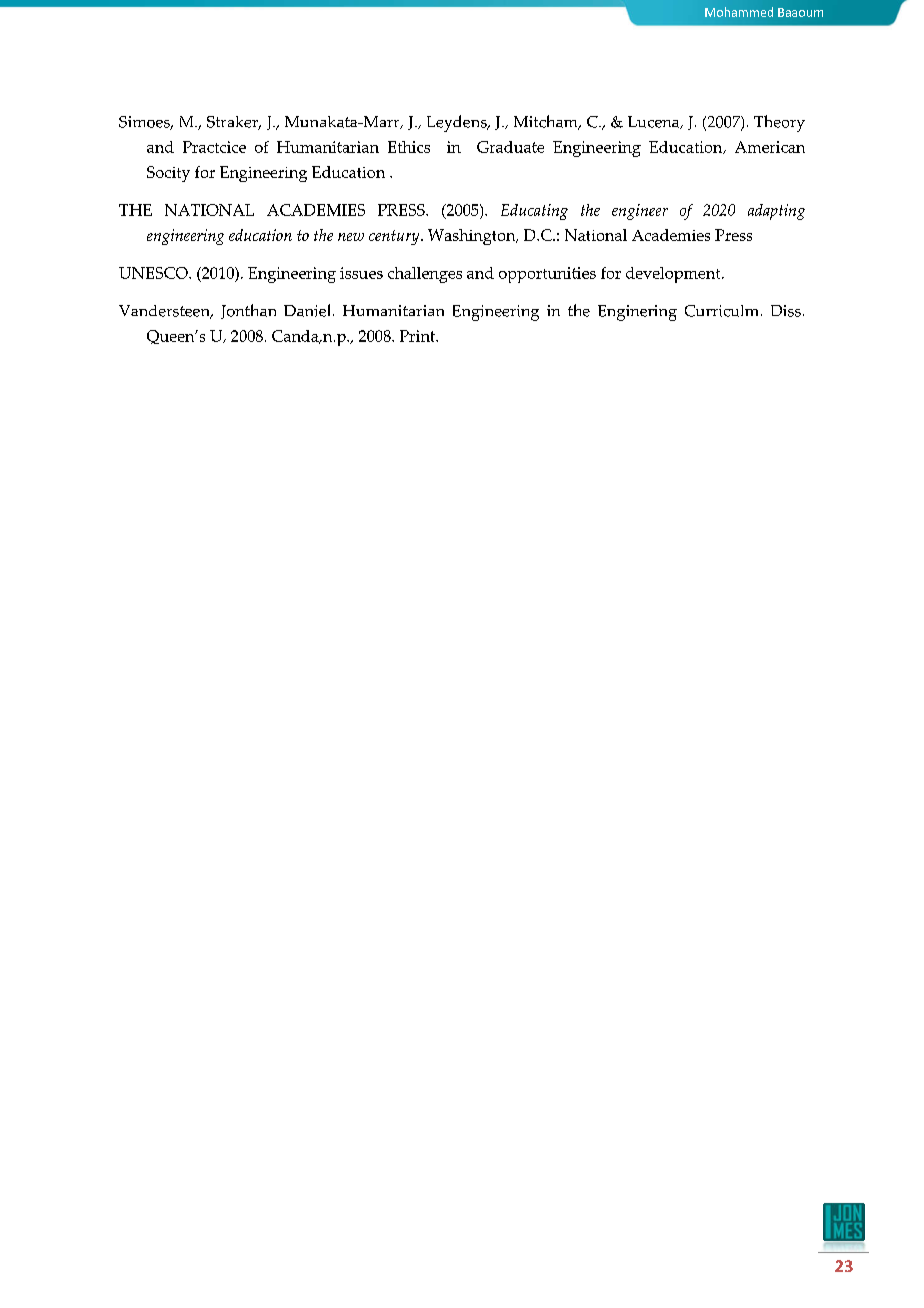 This screenshot has height=1308, width=924. Describe the element at coordinates (473, 237) in the screenshot. I see `Washington` at that location.
